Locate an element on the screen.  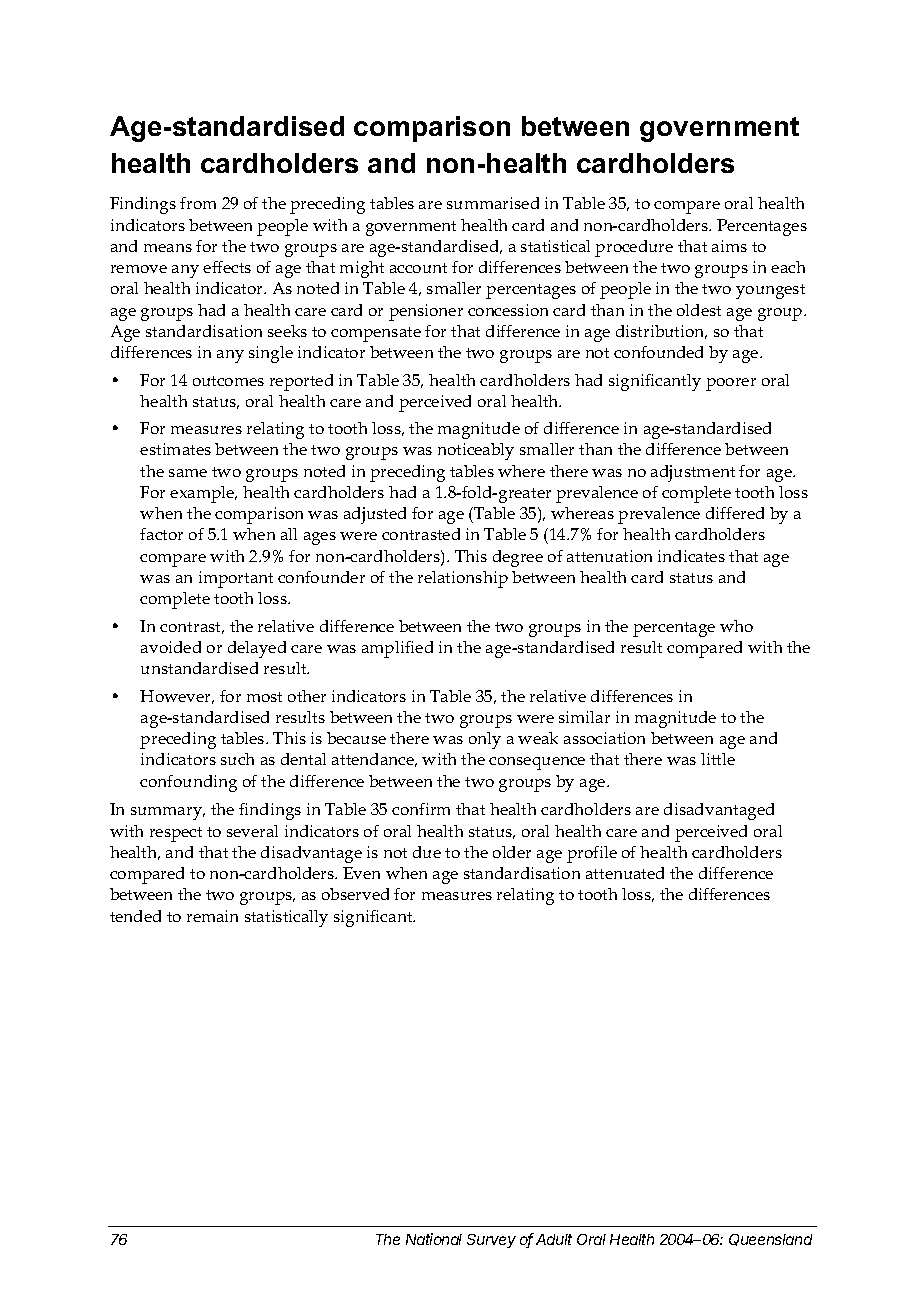
adjustment is located at coordinates (693, 473).
